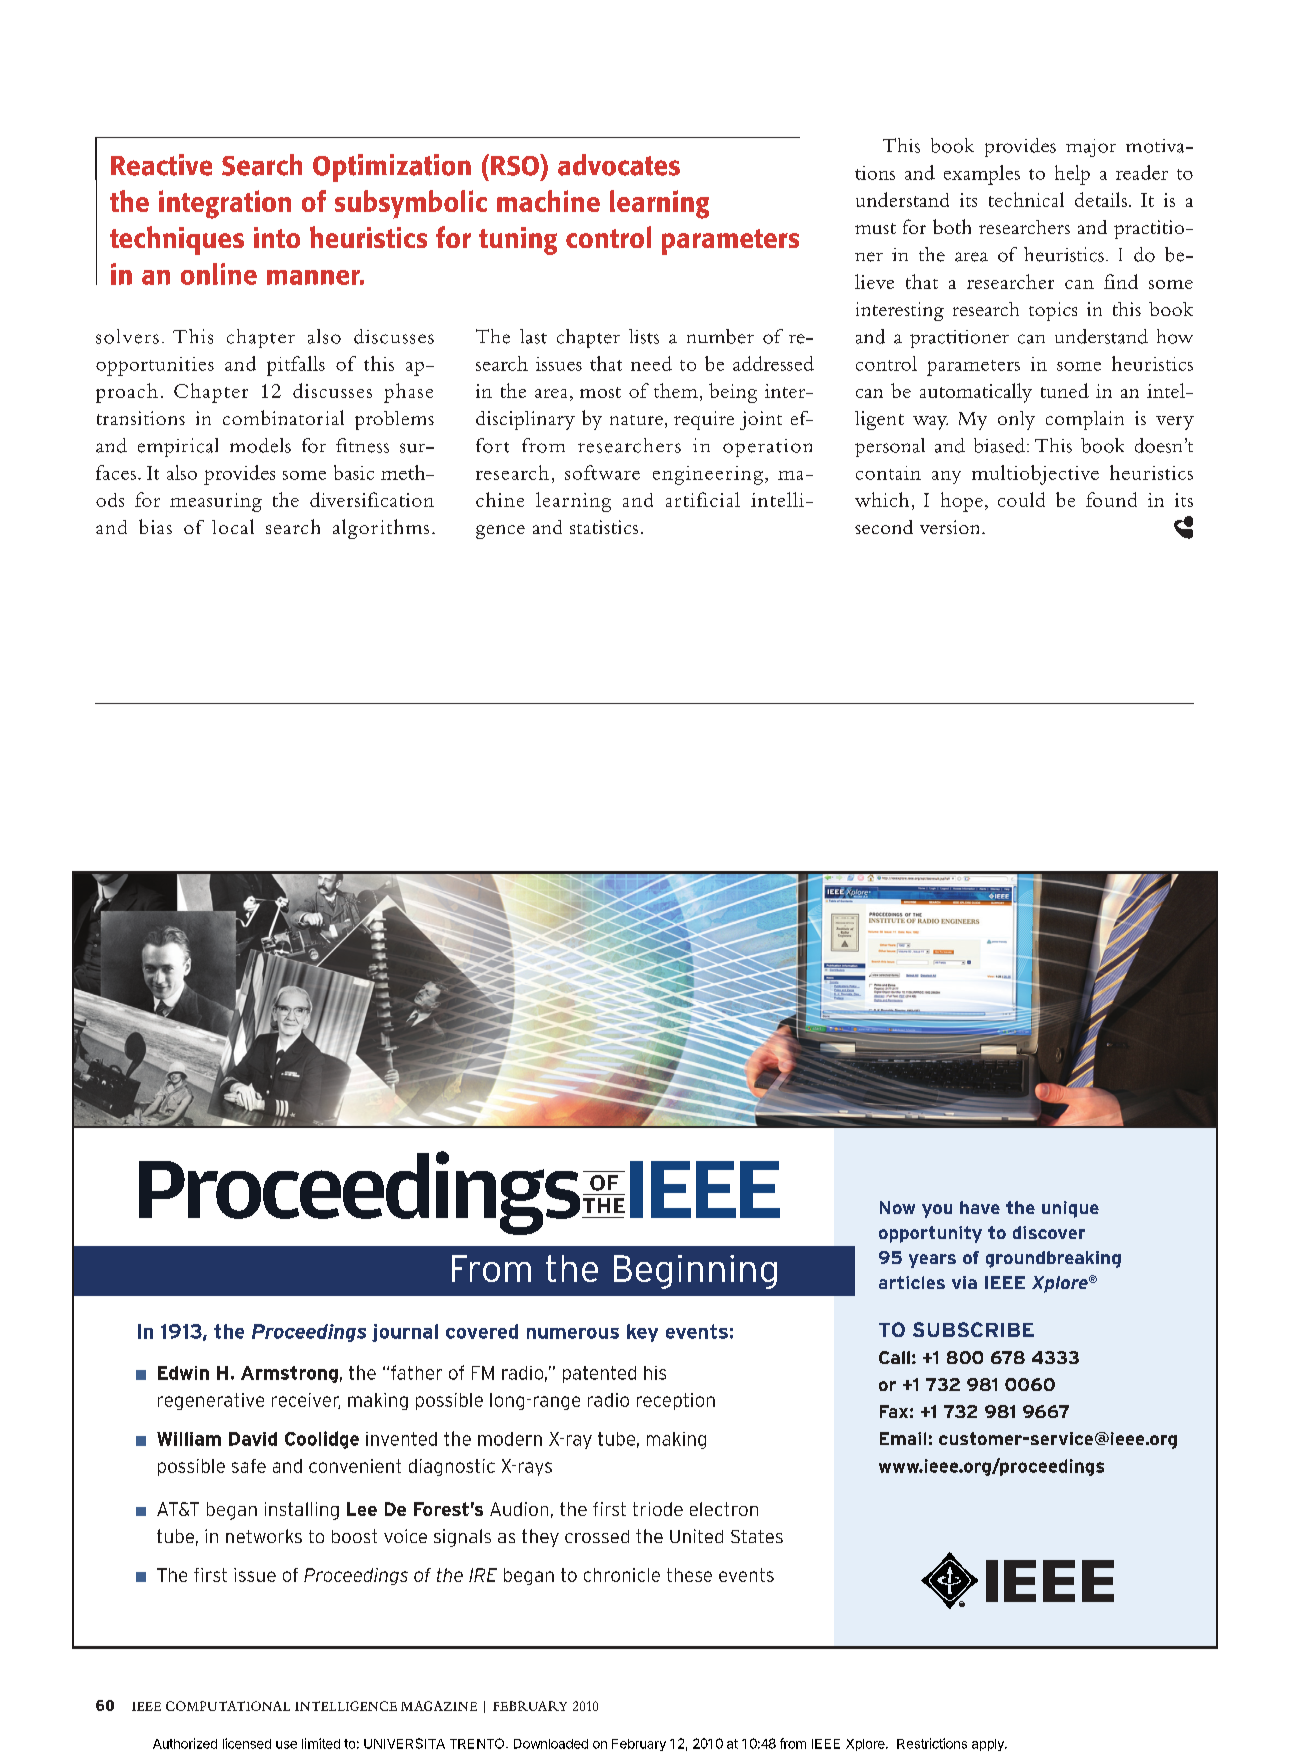  Describe the element at coordinates (228, 1706) in the page. I see `COMPUTATIONAL` at that location.
